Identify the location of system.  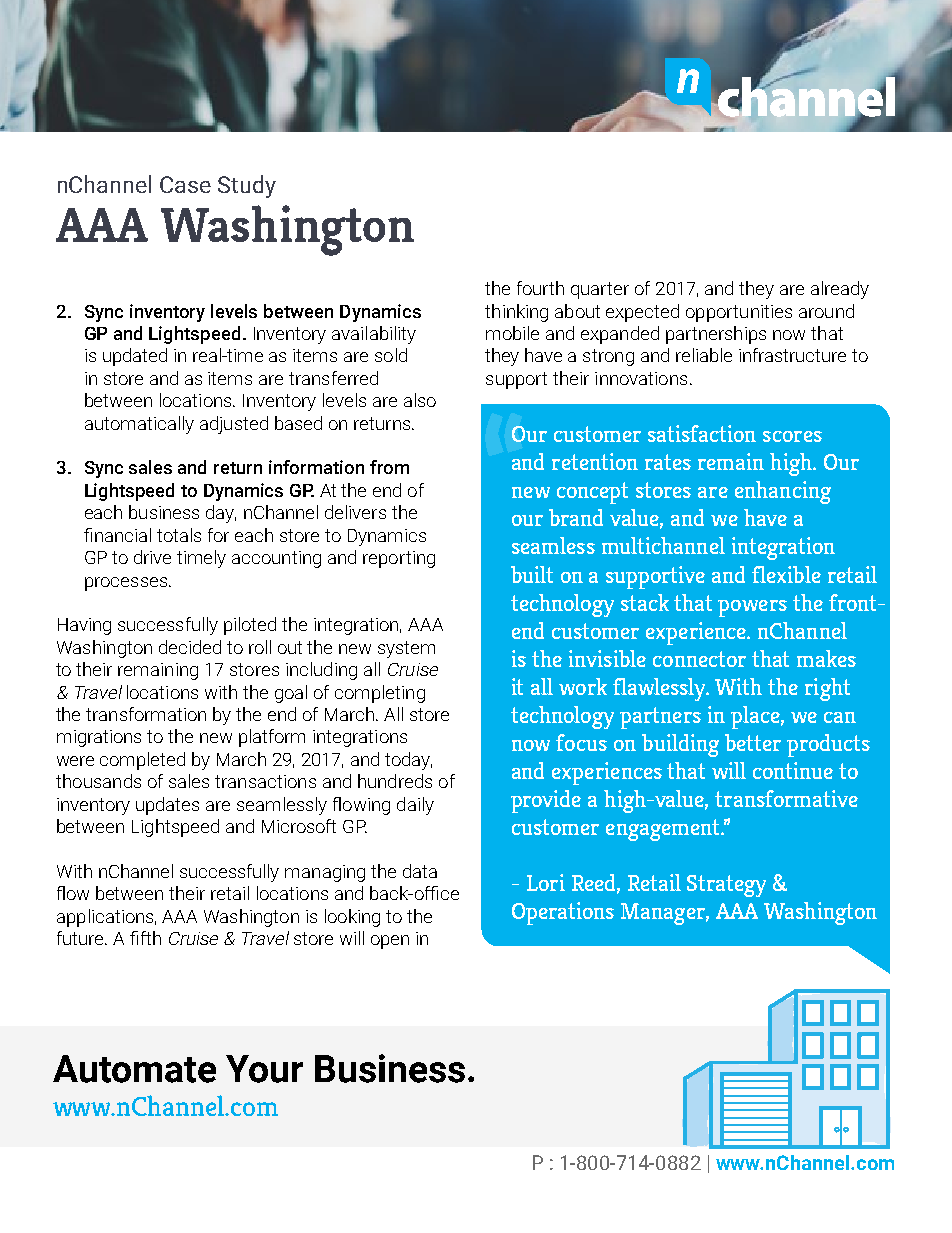
(406, 649).
